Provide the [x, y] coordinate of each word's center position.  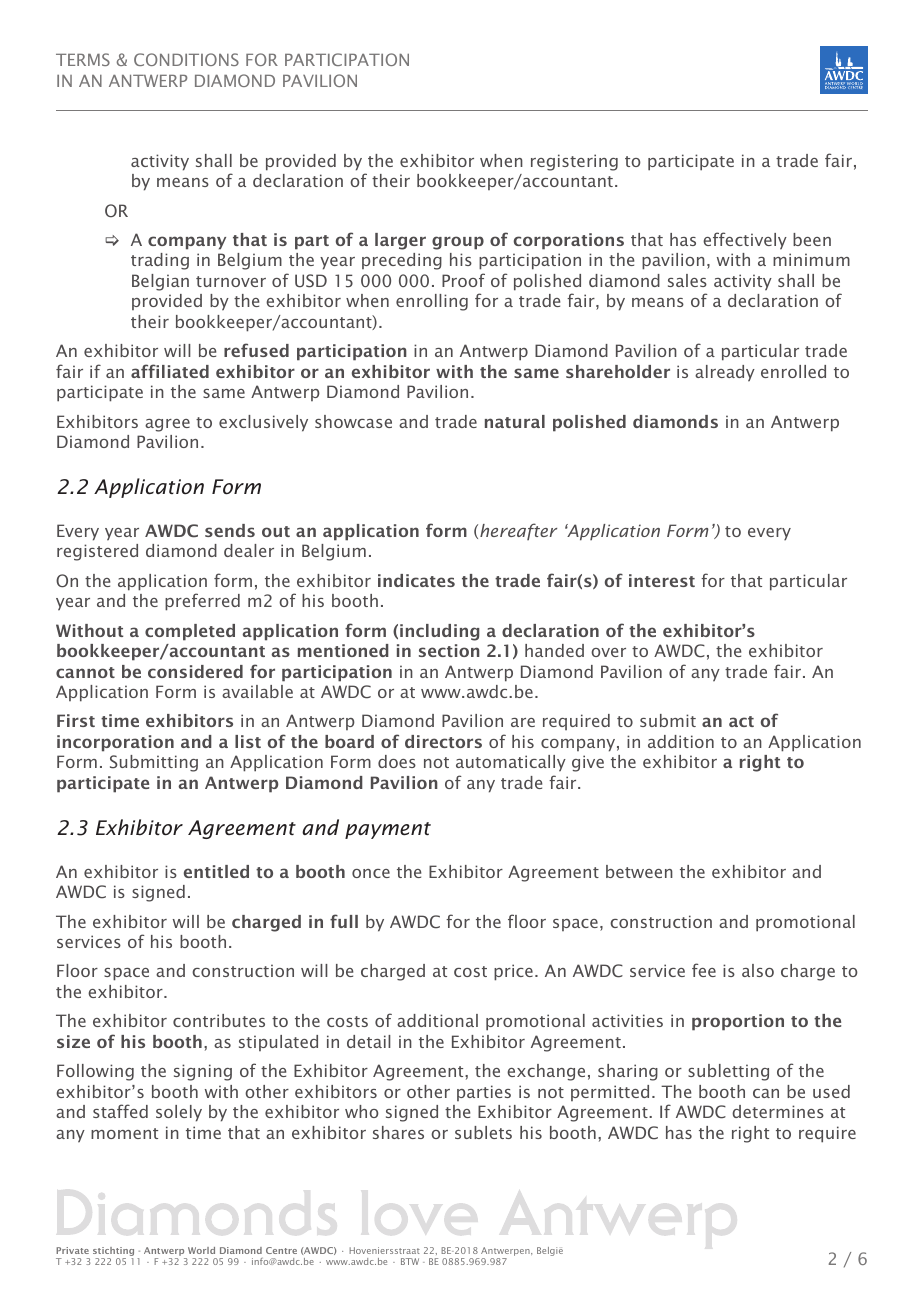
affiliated [170, 371]
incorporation [115, 743]
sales [687, 280]
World [201, 1250]
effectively [745, 241]
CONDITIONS [186, 59]
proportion [738, 1022]
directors [443, 741]
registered [97, 552]
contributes [219, 1020]
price [513, 972]
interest [662, 580]
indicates [416, 580]
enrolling [432, 302]
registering [574, 162]
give [588, 763]
